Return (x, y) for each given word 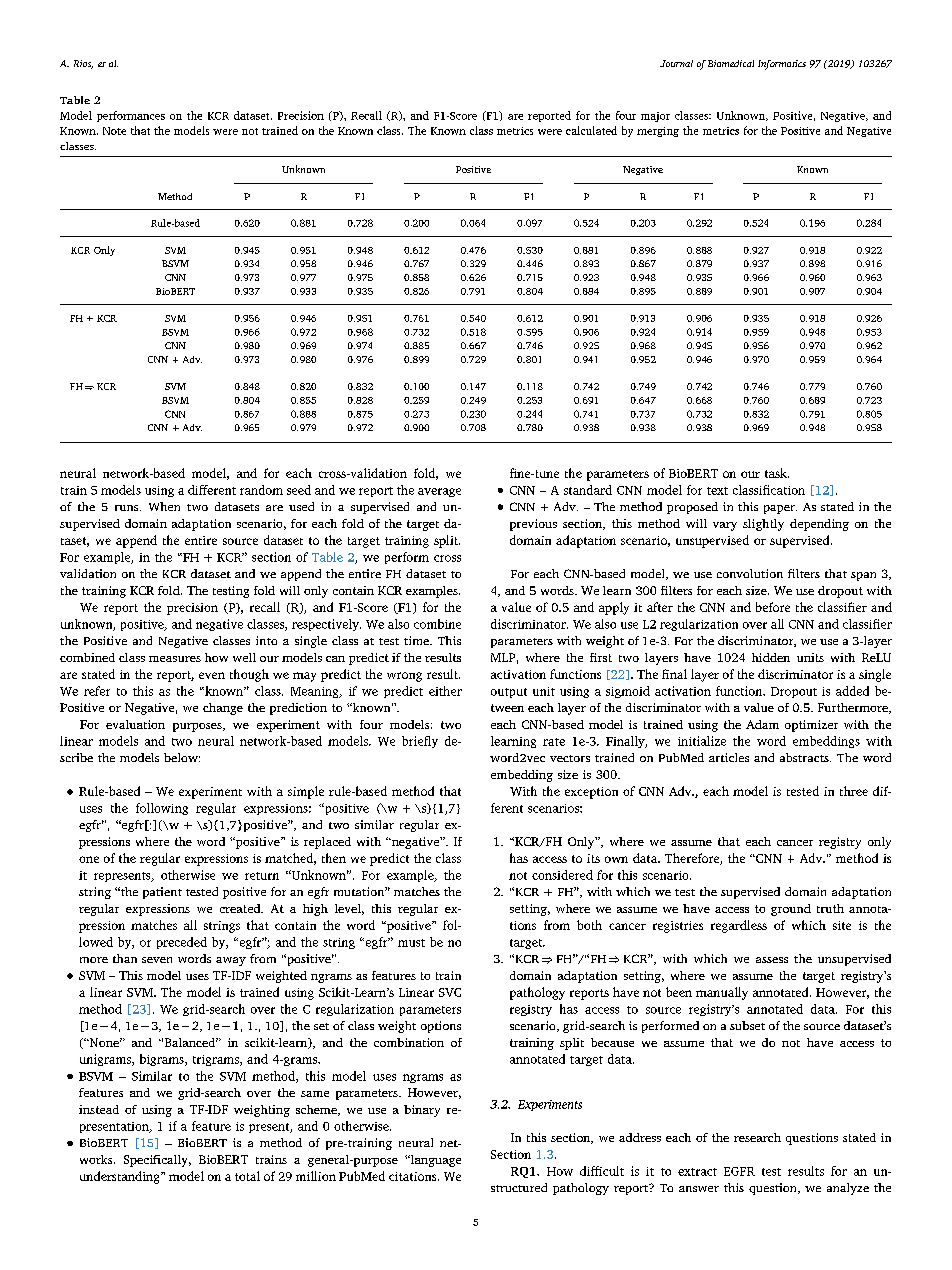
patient (162, 893)
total (247, 1176)
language (435, 1161)
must (411, 943)
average (439, 492)
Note (114, 131)
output (509, 693)
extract (697, 1172)
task (777, 473)
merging (658, 132)
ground (791, 910)
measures (175, 659)
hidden (771, 657)
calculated (591, 130)
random (261, 490)
